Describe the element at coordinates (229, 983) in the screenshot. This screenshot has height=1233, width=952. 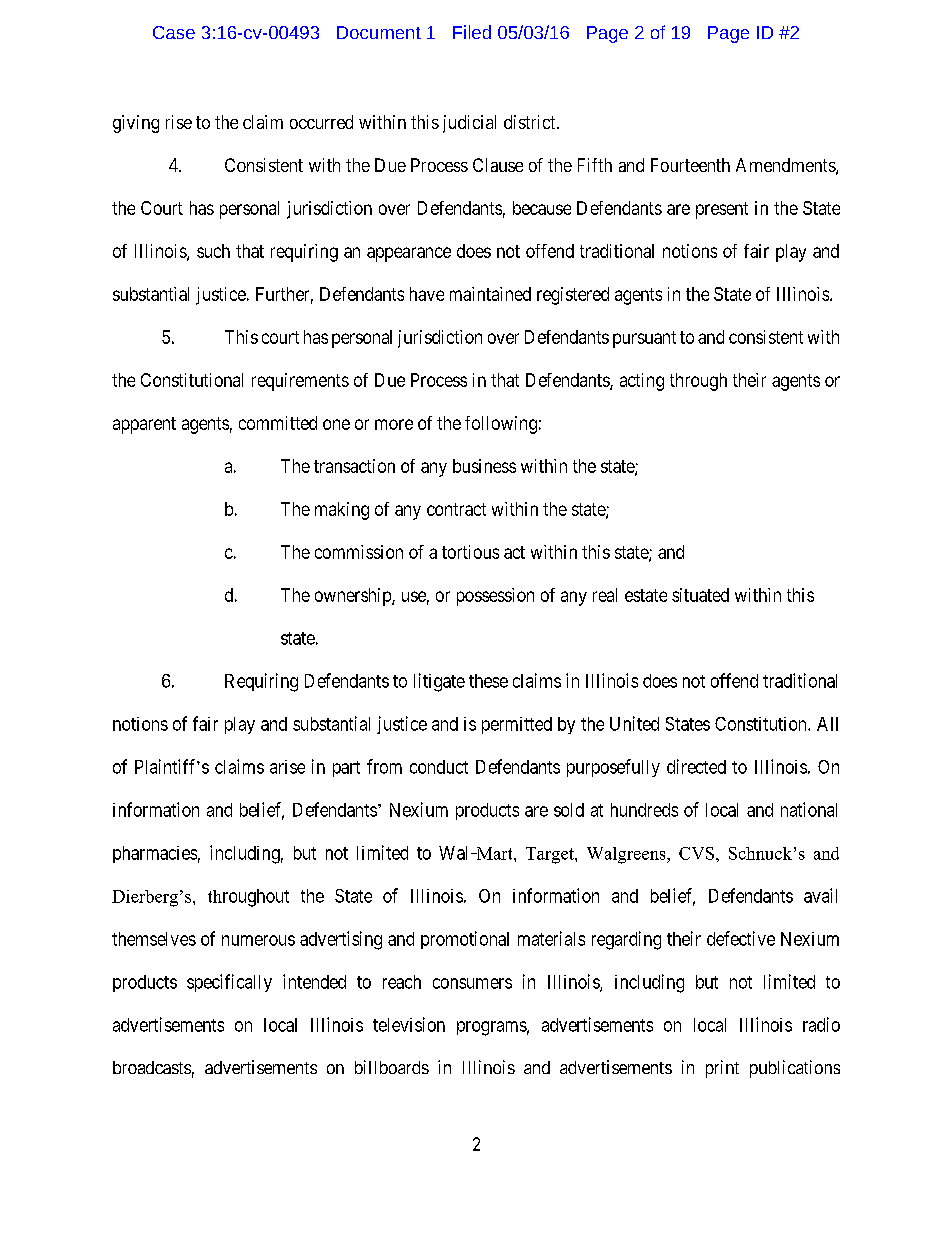
I see `specifically` at that location.
